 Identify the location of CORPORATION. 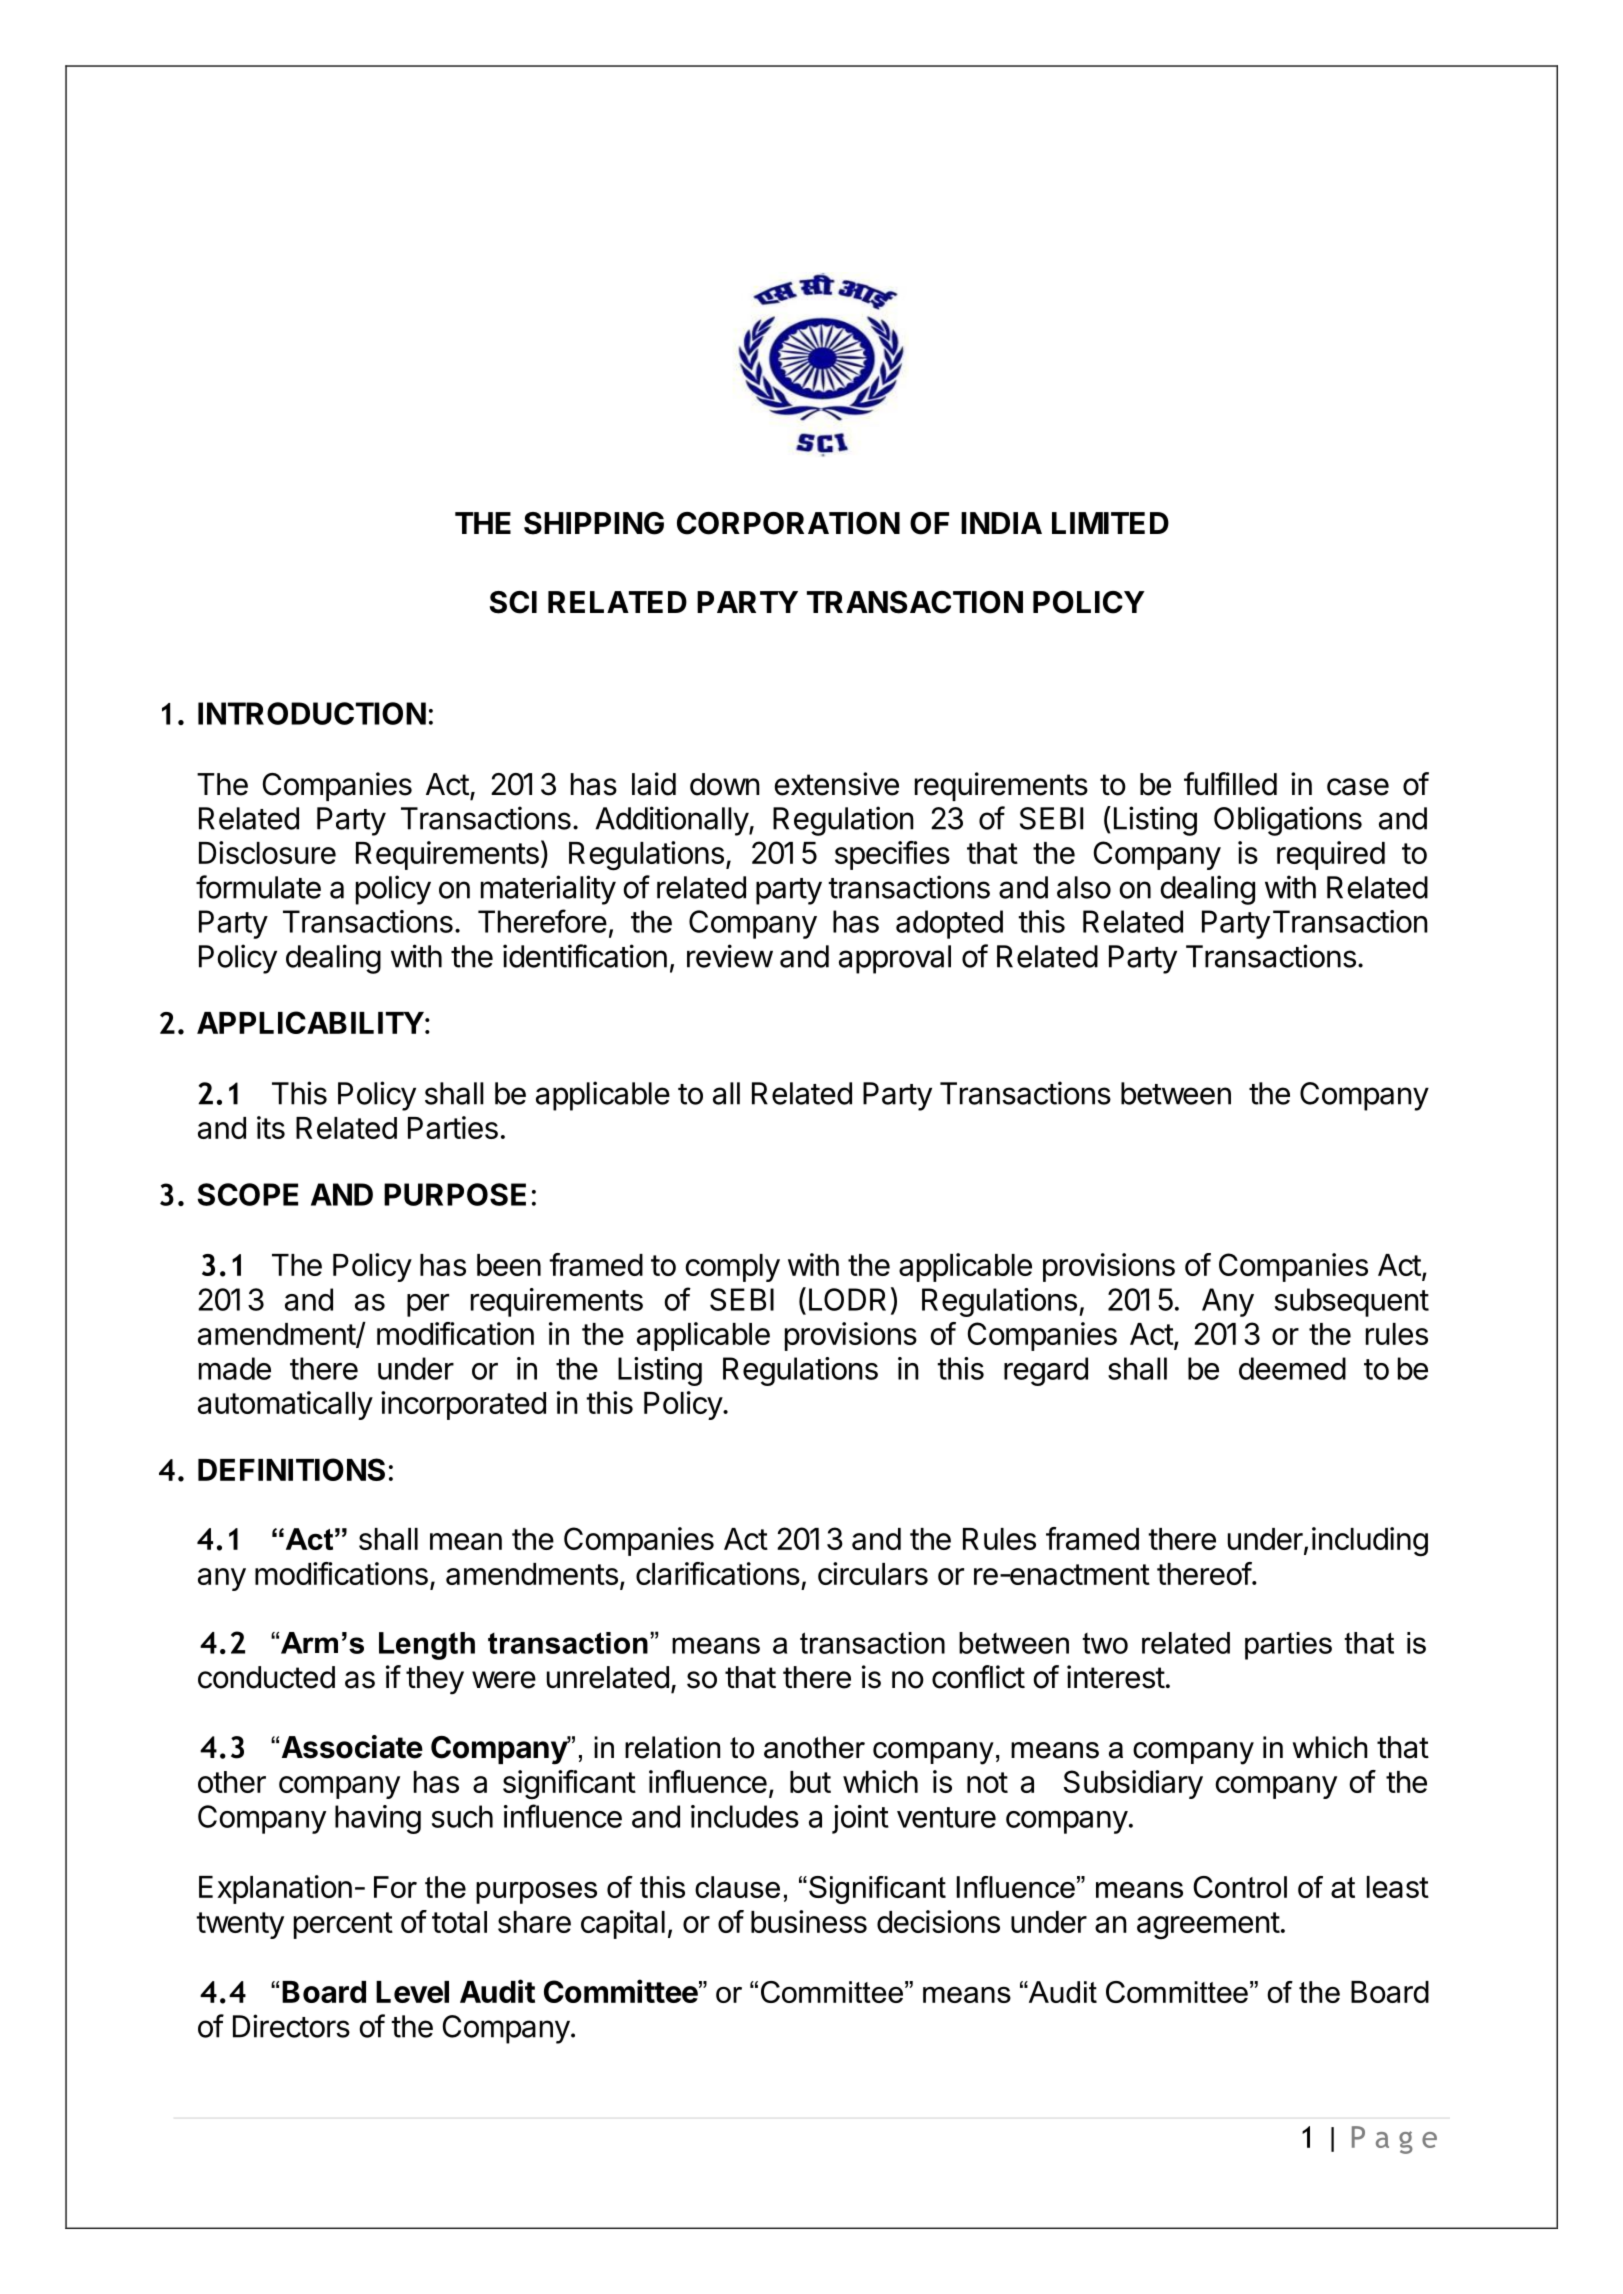
(788, 523).
